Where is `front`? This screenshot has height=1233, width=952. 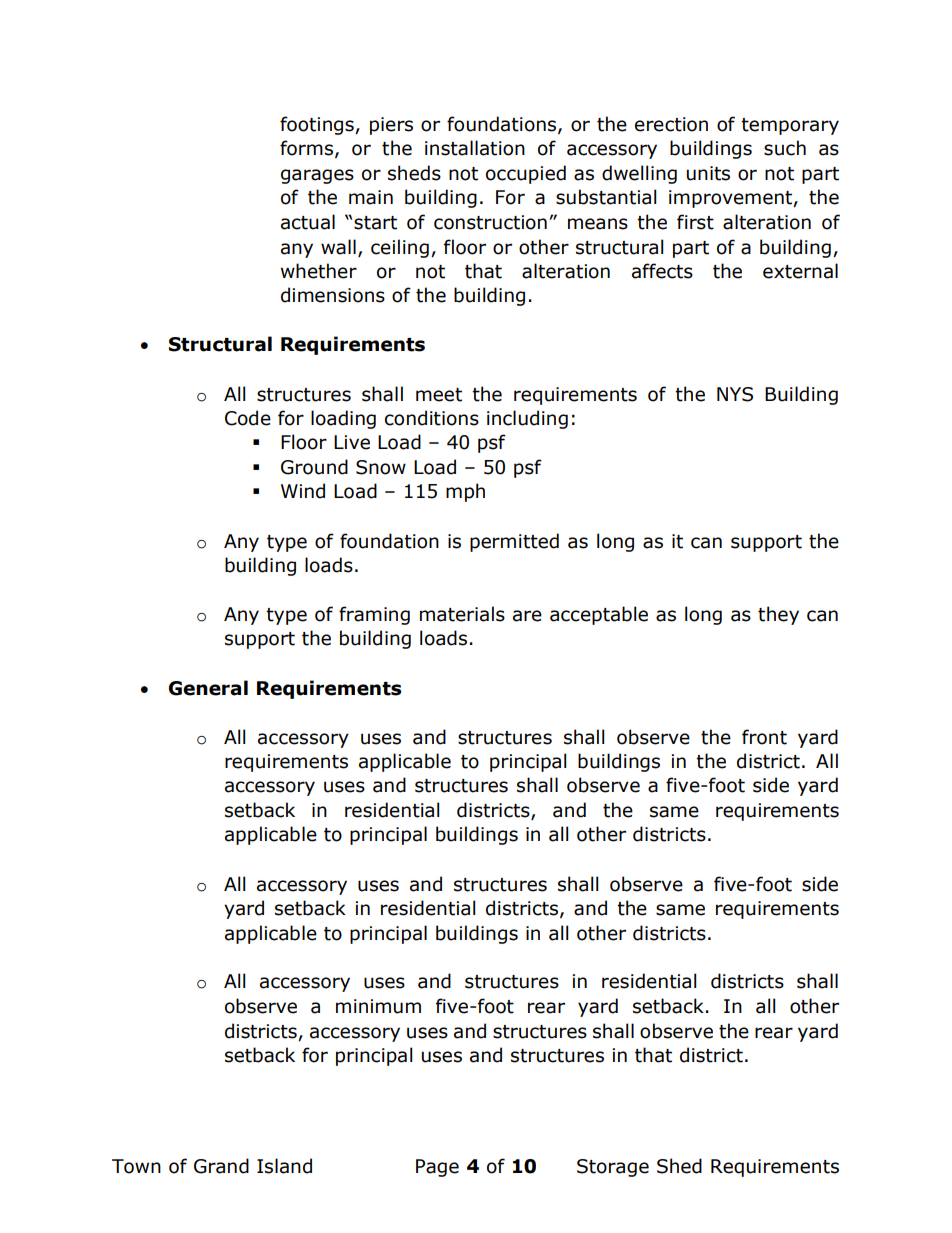
front is located at coordinates (764, 737).
